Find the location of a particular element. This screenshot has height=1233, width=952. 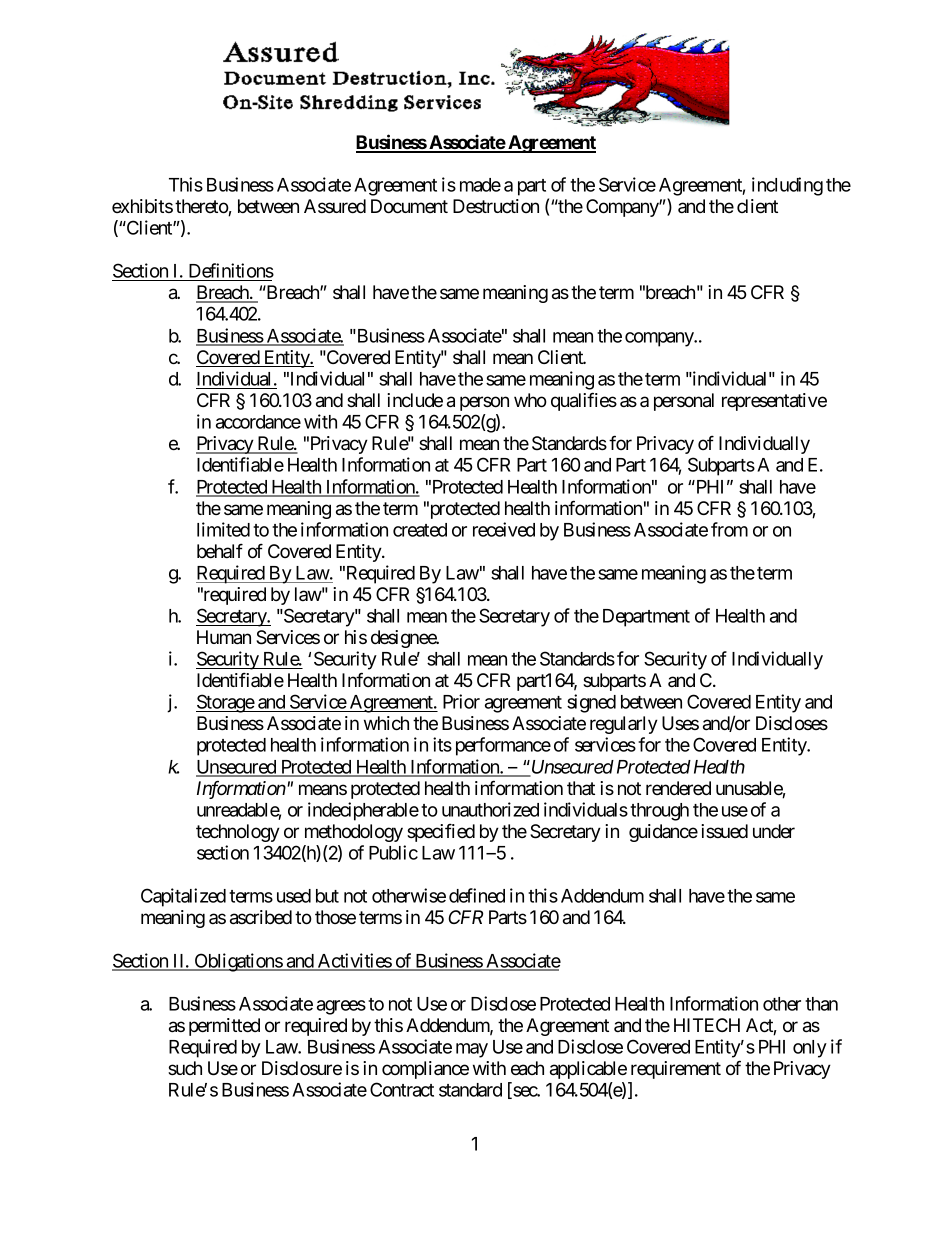

may is located at coordinates (472, 1050).
